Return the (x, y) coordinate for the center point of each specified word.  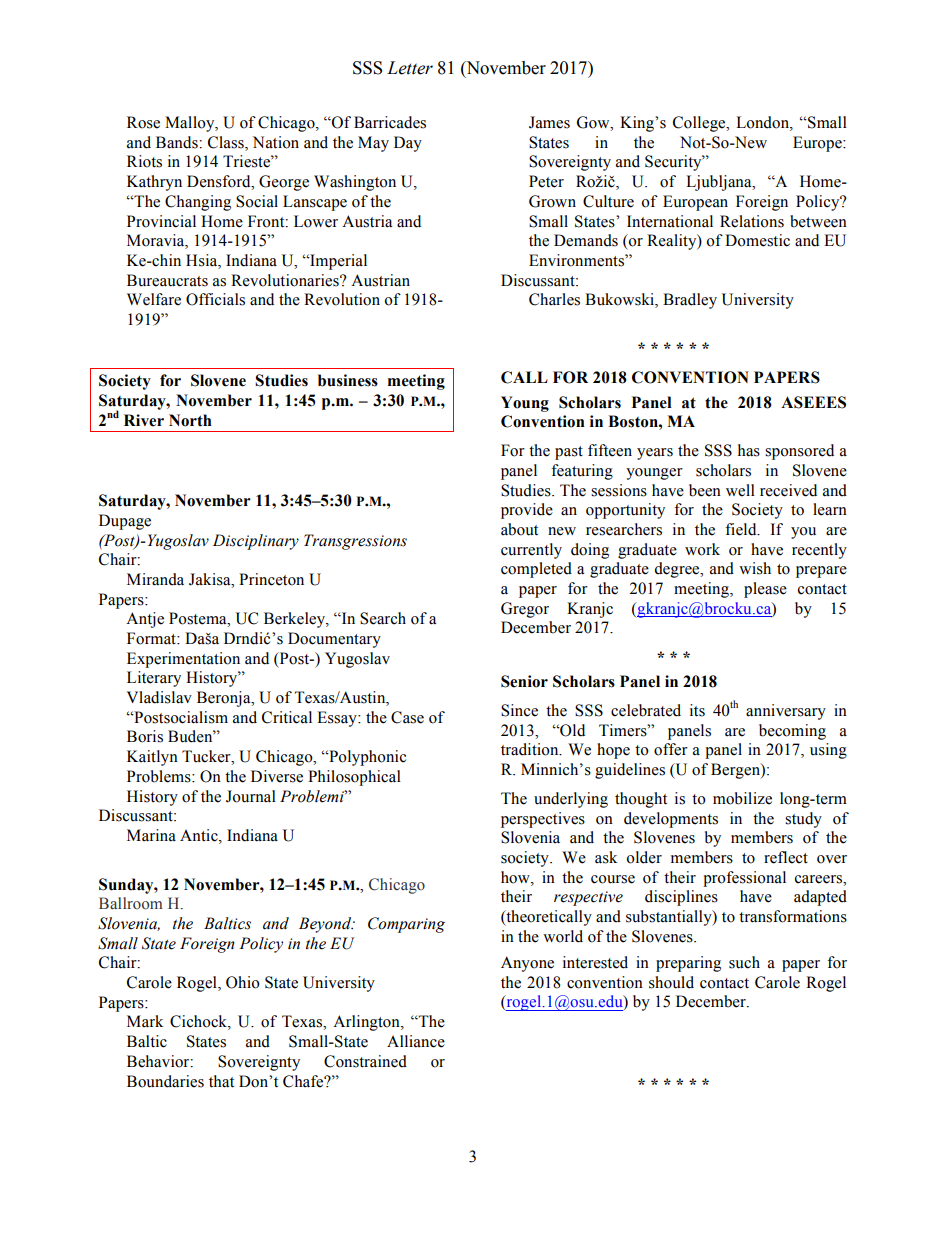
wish (755, 568)
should (671, 982)
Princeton (271, 579)
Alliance (416, 1041)
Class (227, 143)
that (221, 1081)
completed (536, 570)
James (549, 122)
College (700, 124)
